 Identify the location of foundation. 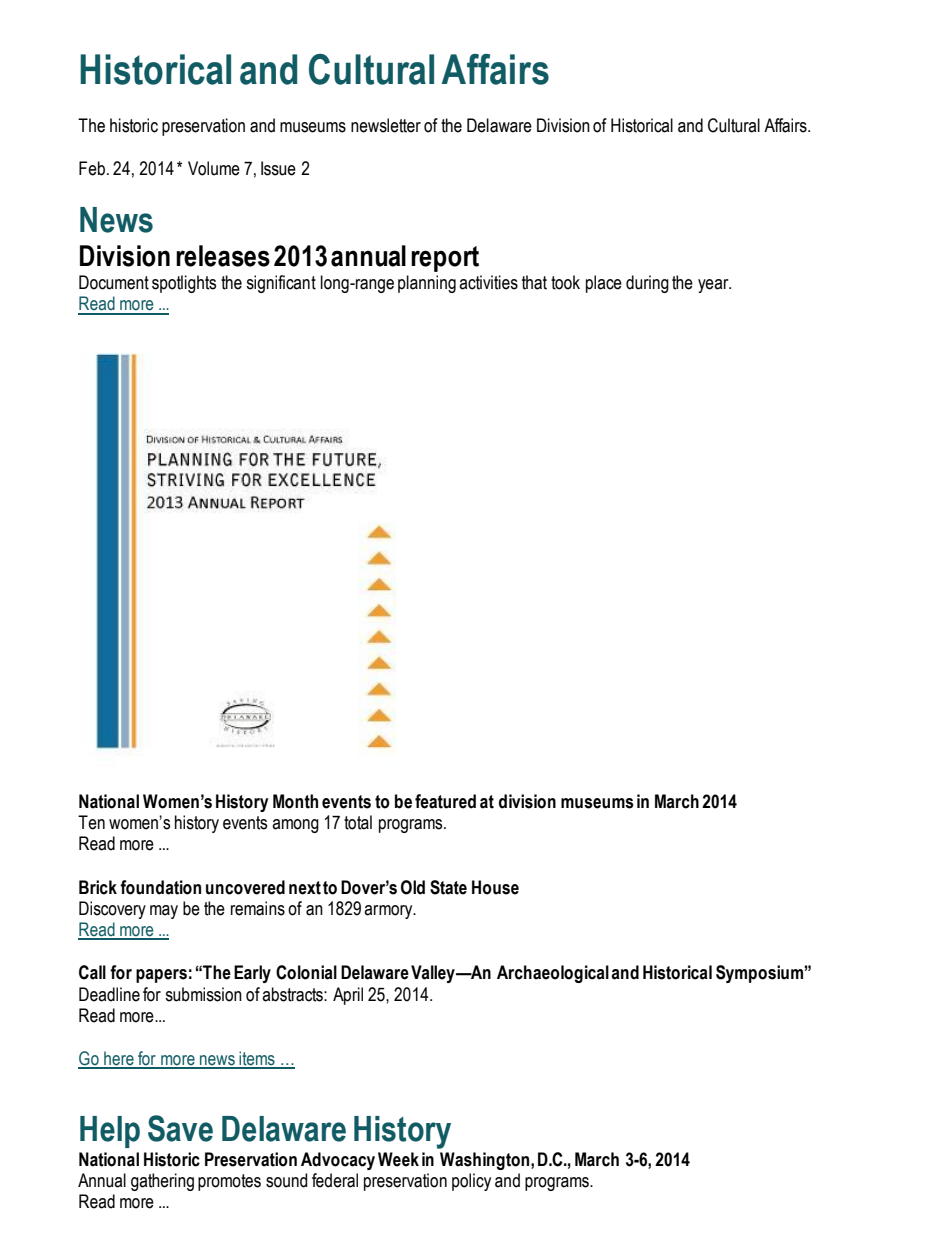
(160, 887).
